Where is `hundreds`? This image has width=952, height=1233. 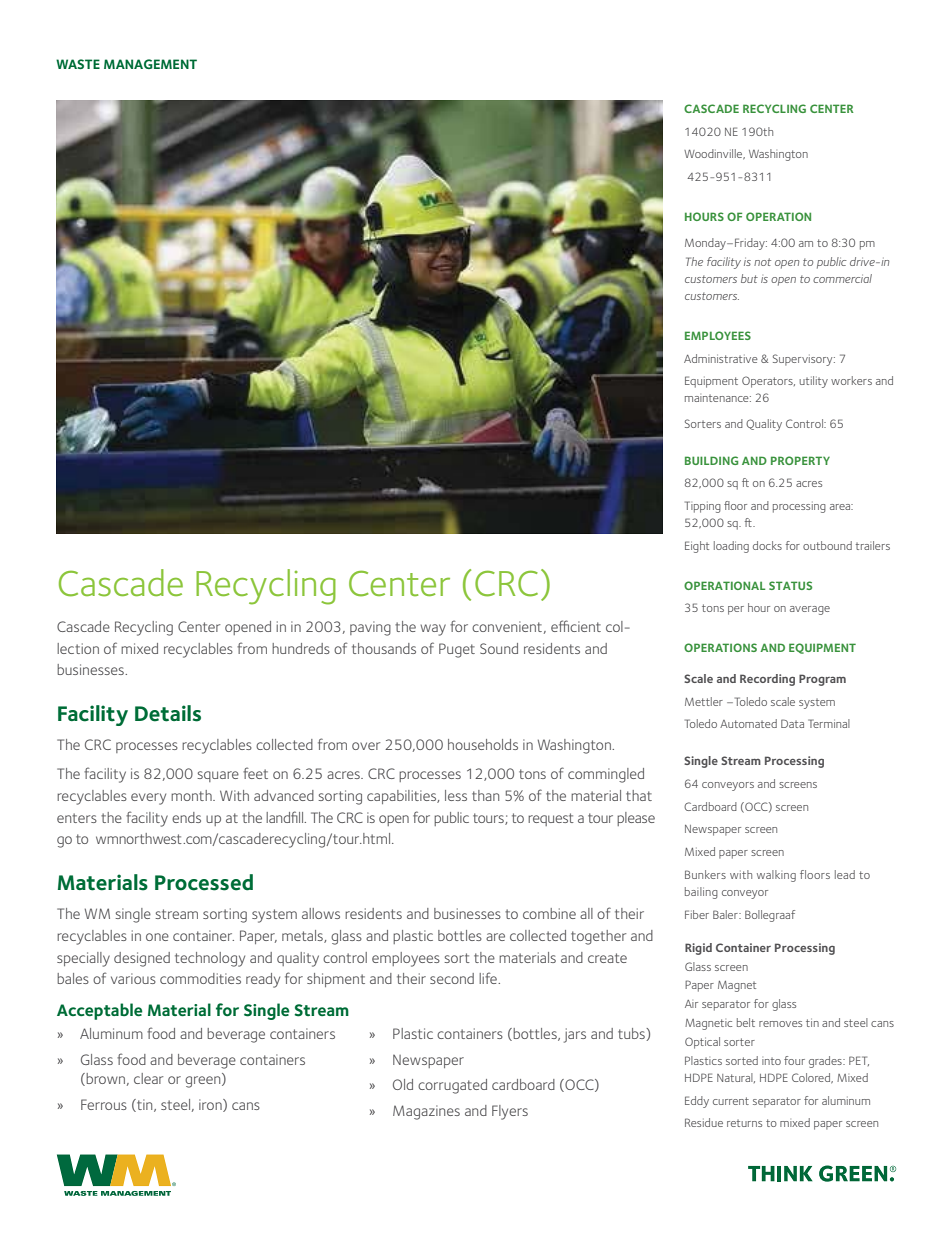
hundreds is located at coordinates (301, 648).
